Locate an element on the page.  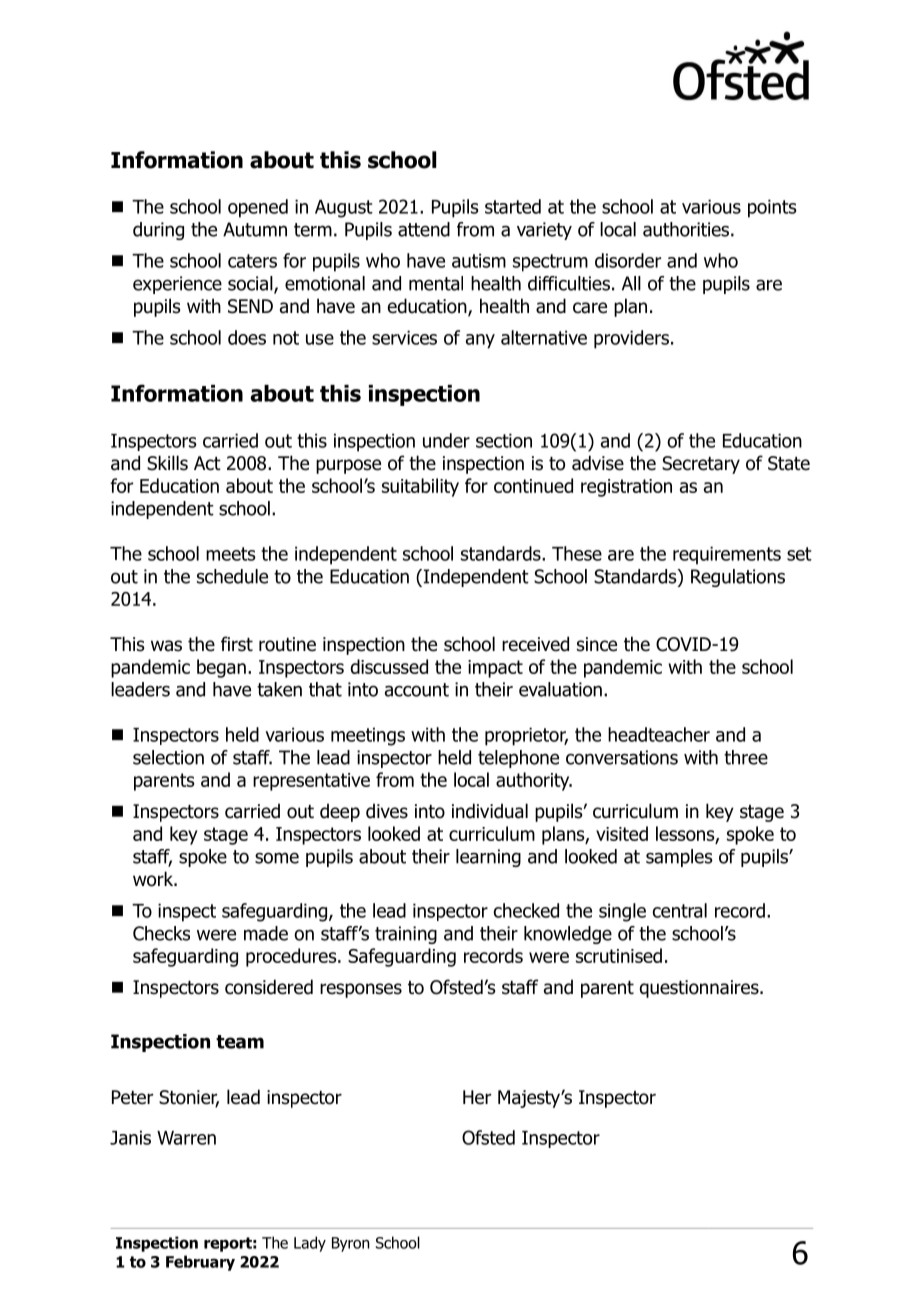
suitability is located at coordinates (420, 487).
